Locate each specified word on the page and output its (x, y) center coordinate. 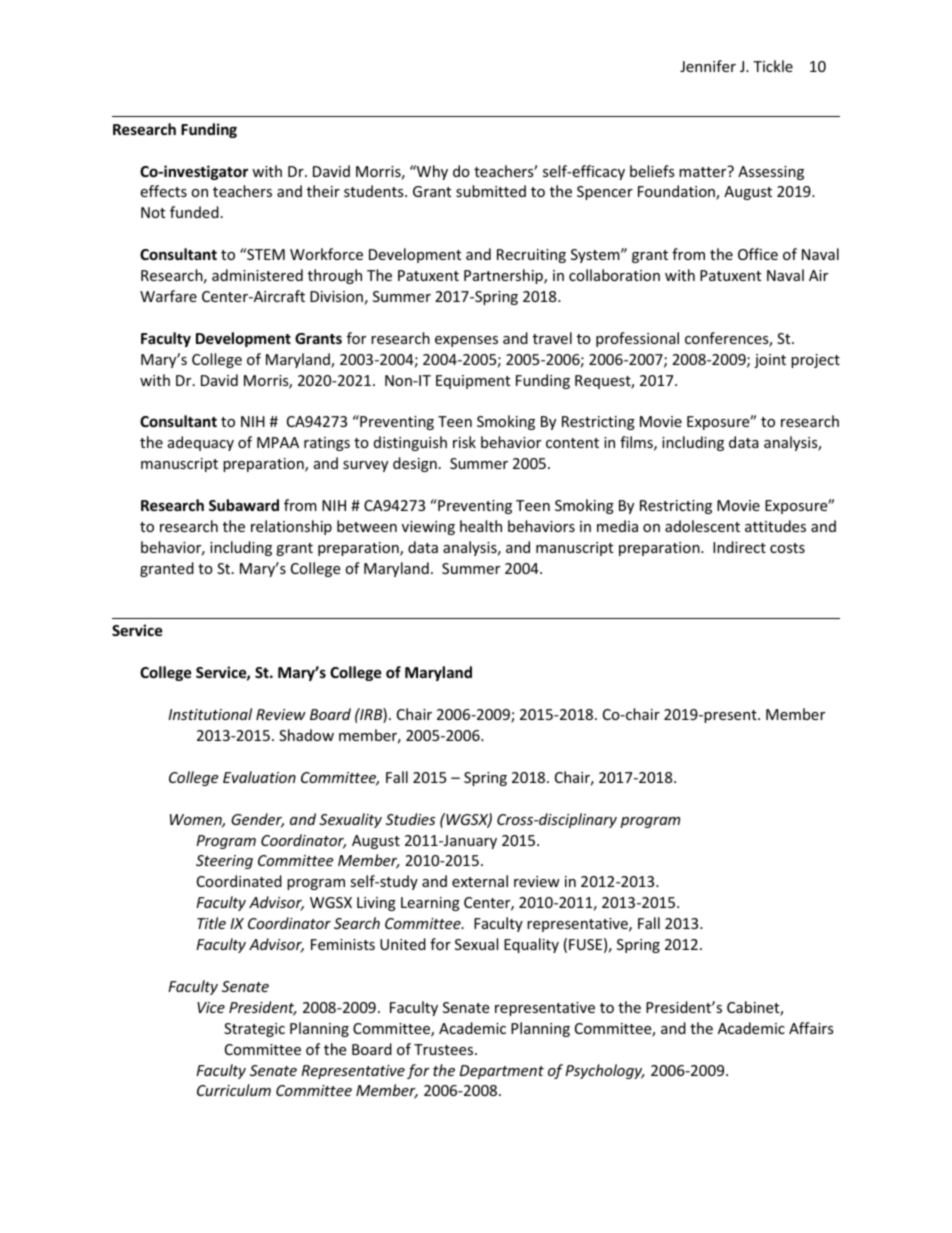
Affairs (811, 1028)
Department (502, 1072)
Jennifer (708, 66)
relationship (291, 527)
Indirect (739, 547)
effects (163, 191)
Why (431, 172)
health (481, 526)
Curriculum (234, 1090)
